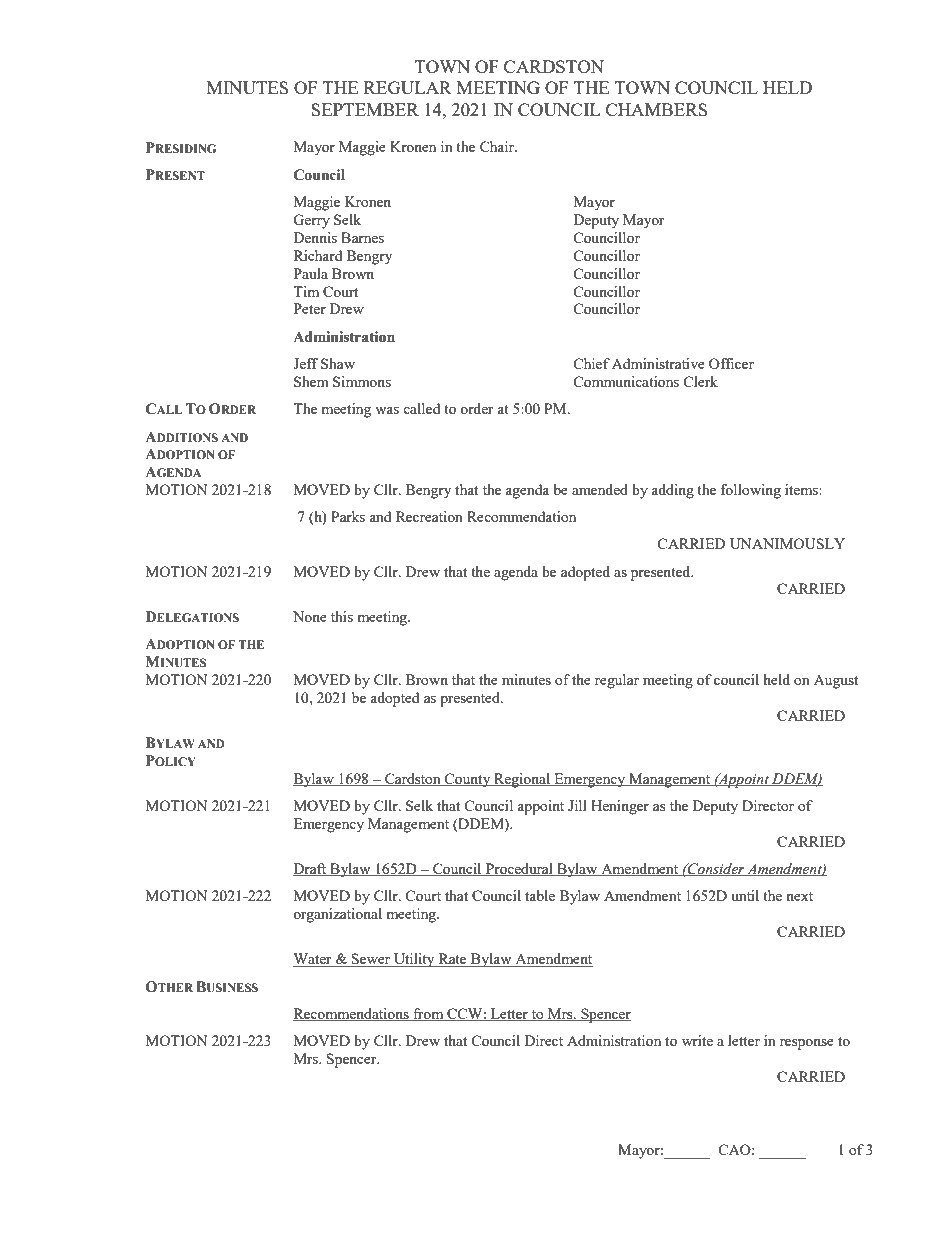 This screenshot has width=952, height=1233. Describe the element at coordinates (600, 489) in the screenshot. I see `amended` at that location.
